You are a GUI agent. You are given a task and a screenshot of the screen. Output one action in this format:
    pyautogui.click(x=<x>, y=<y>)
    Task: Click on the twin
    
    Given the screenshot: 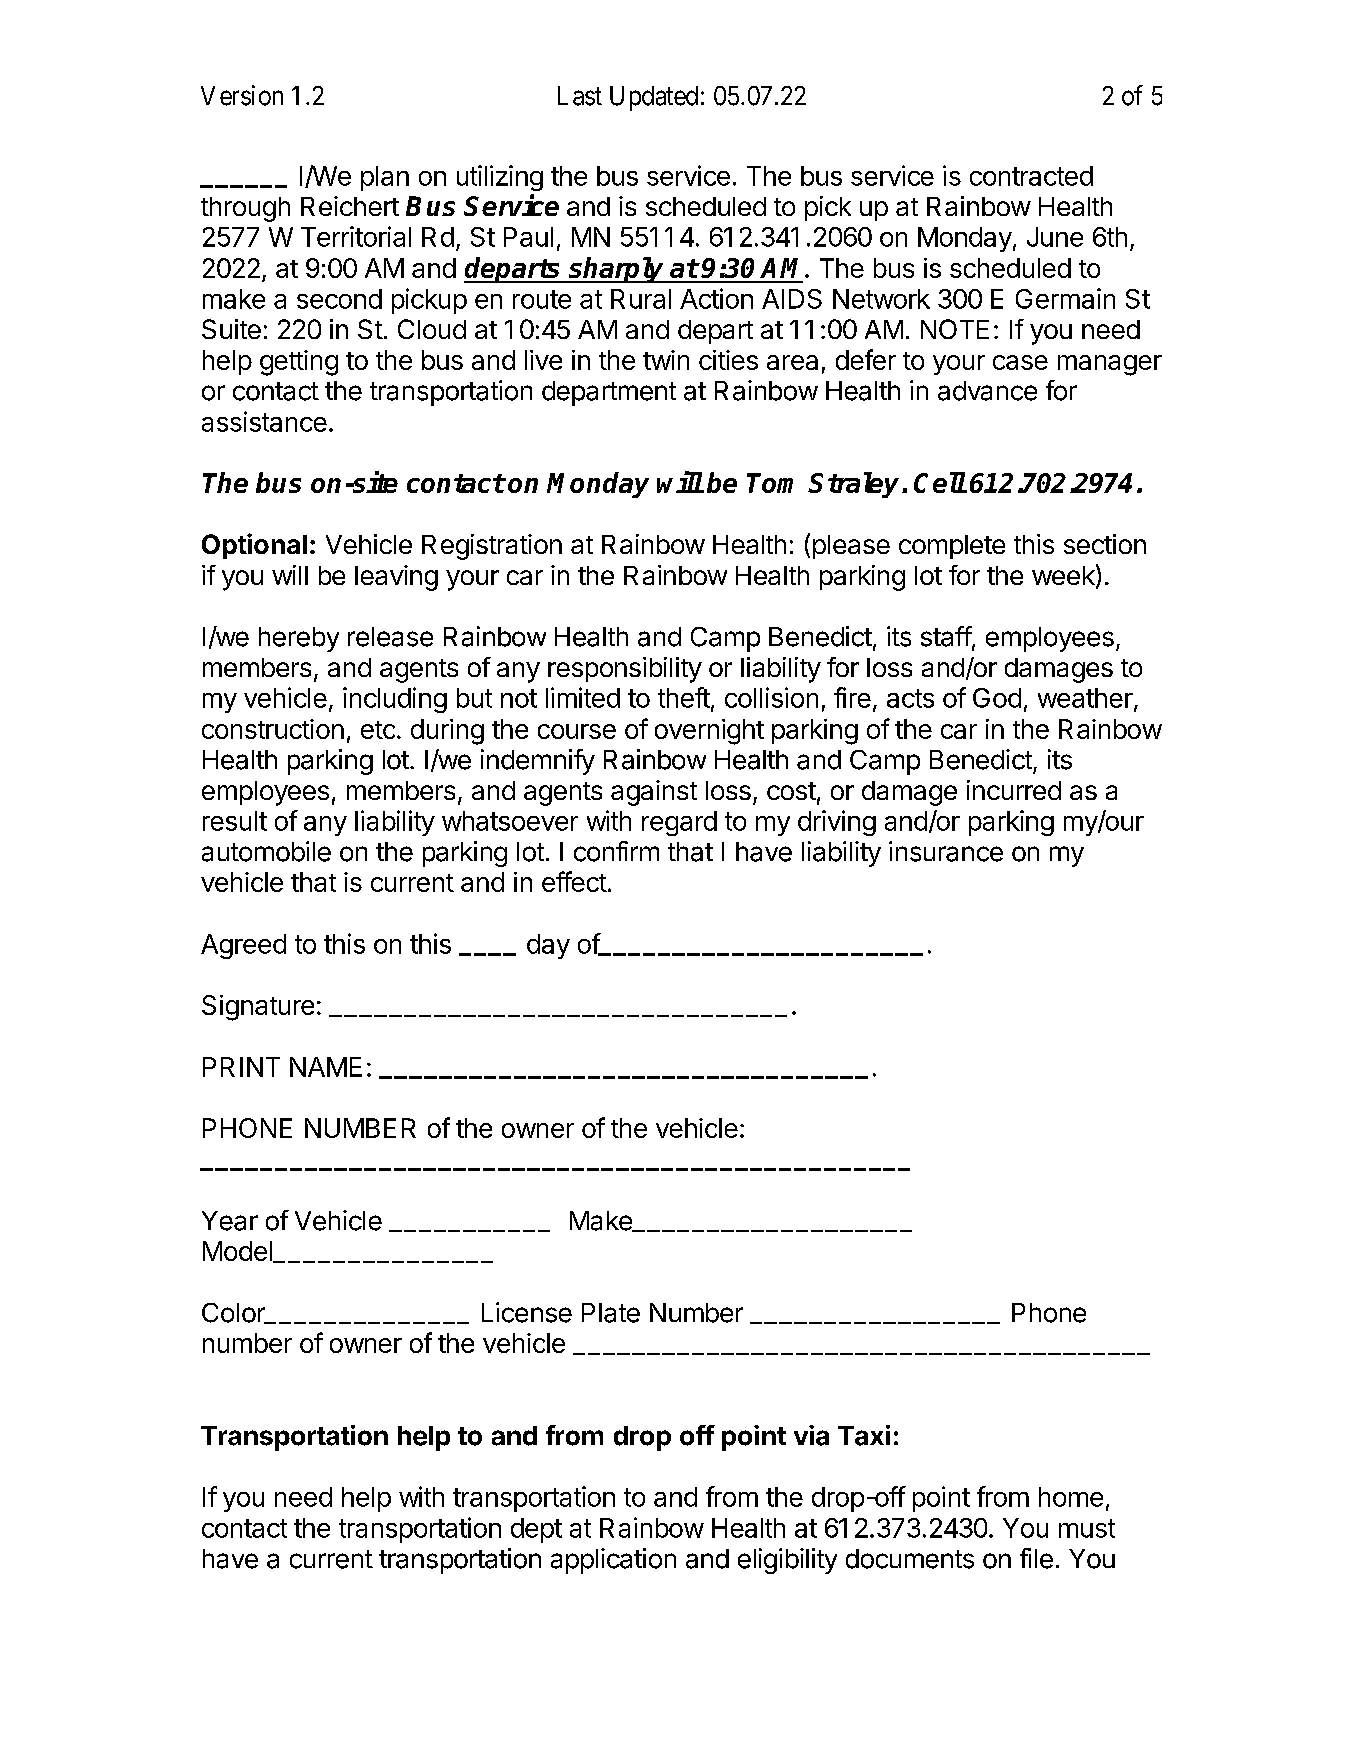 What is the action you would take?
    pyautogui.click(x=666, y=360)
